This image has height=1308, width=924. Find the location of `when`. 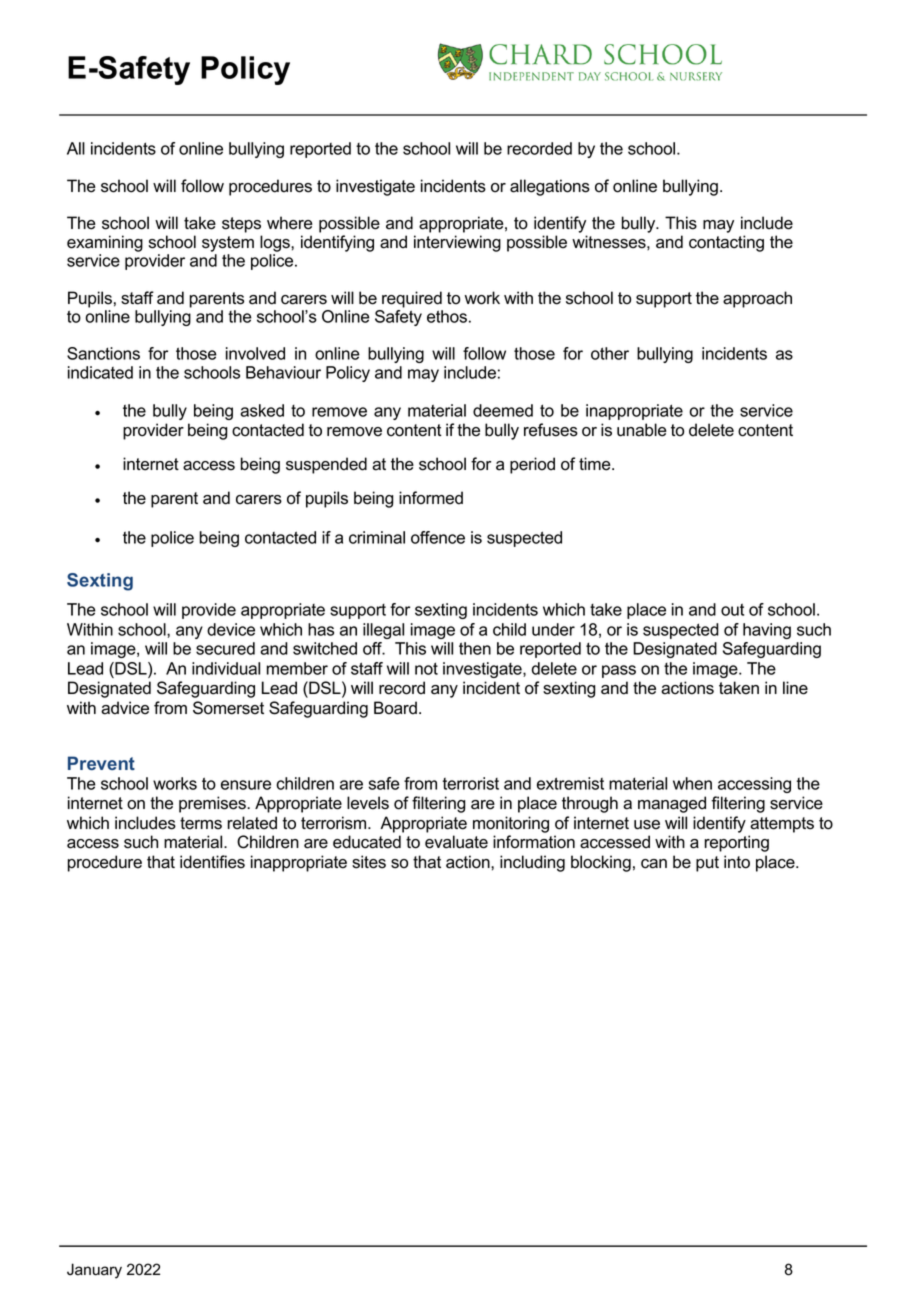

when is located at coordinates (692, 783).
